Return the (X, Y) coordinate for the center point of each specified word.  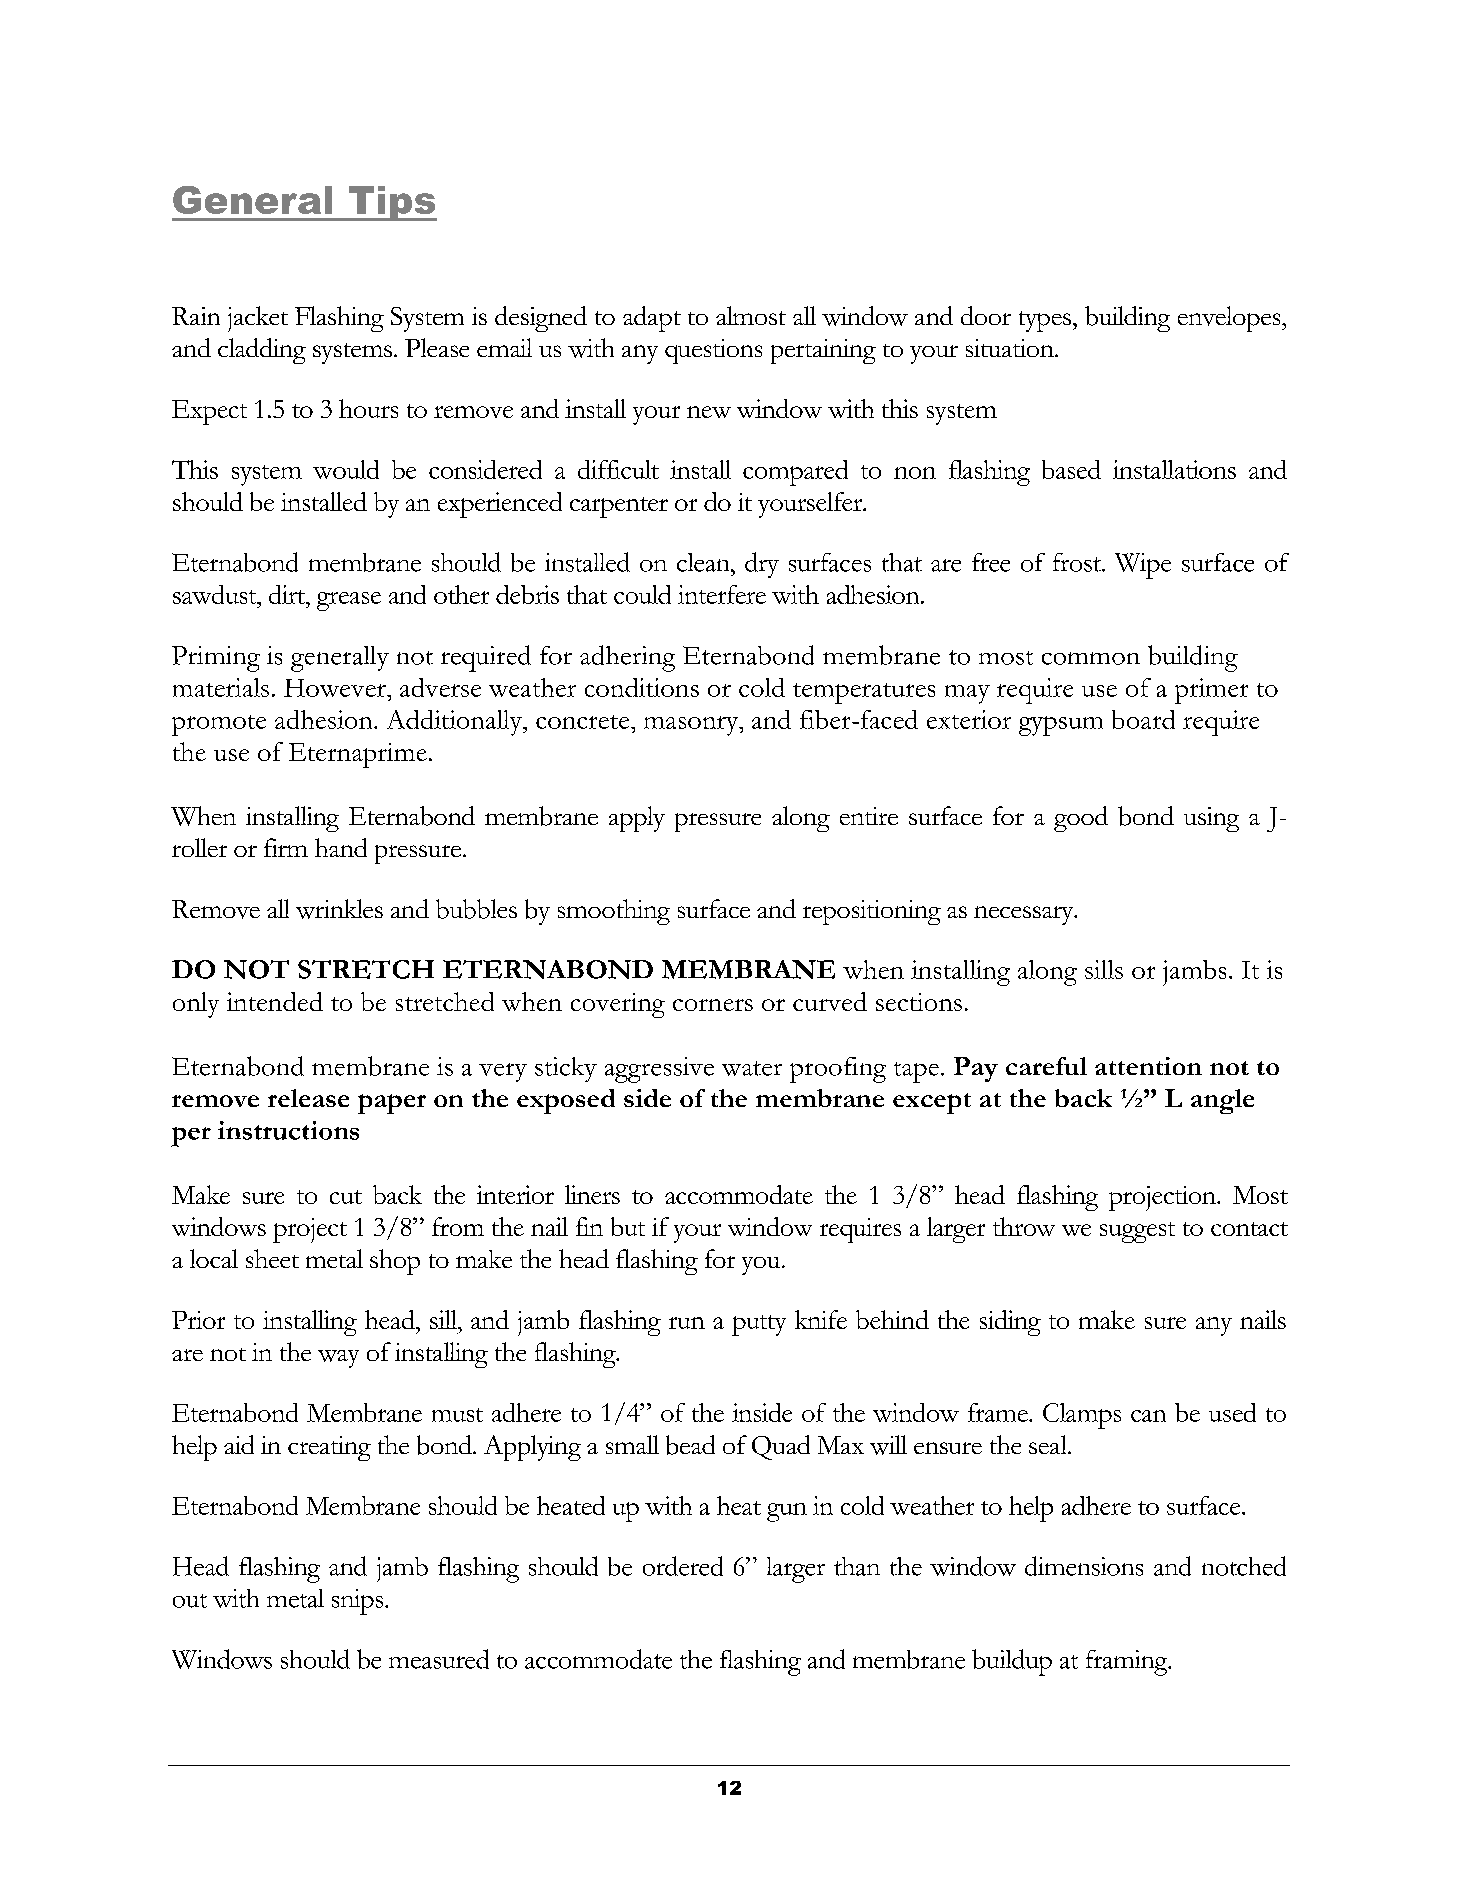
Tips (391, 203)
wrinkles (339, 909)
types (1045, 321)
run (687, 1323)
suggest (1137, 1232)
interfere (722, 594)
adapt (652, 319)
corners (713, 1005)
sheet (272, 1258)
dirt (288, 594)
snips (359, 1602)
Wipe (1143, 566)
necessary (1025, 915)
